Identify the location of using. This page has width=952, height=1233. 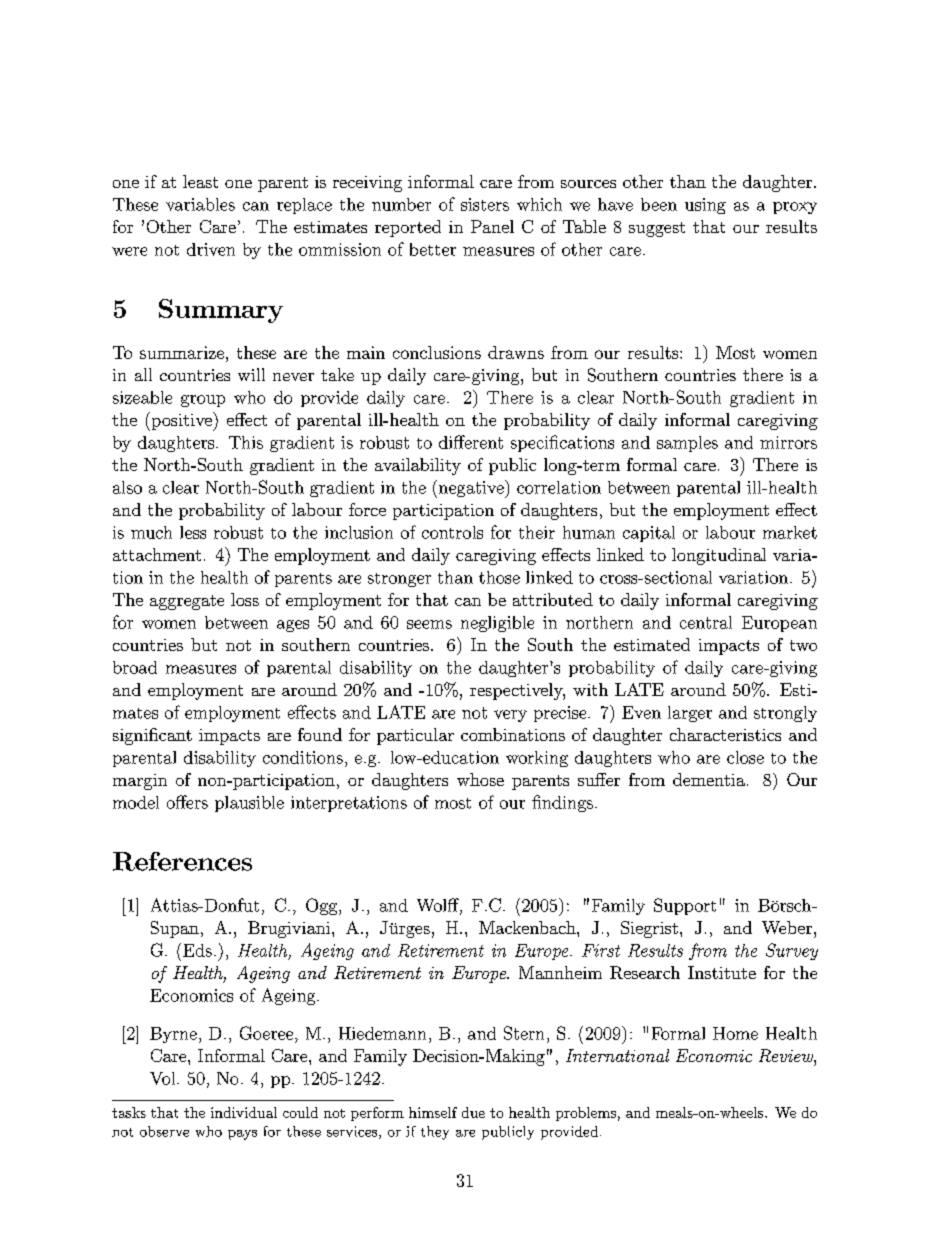
(705, 206).
